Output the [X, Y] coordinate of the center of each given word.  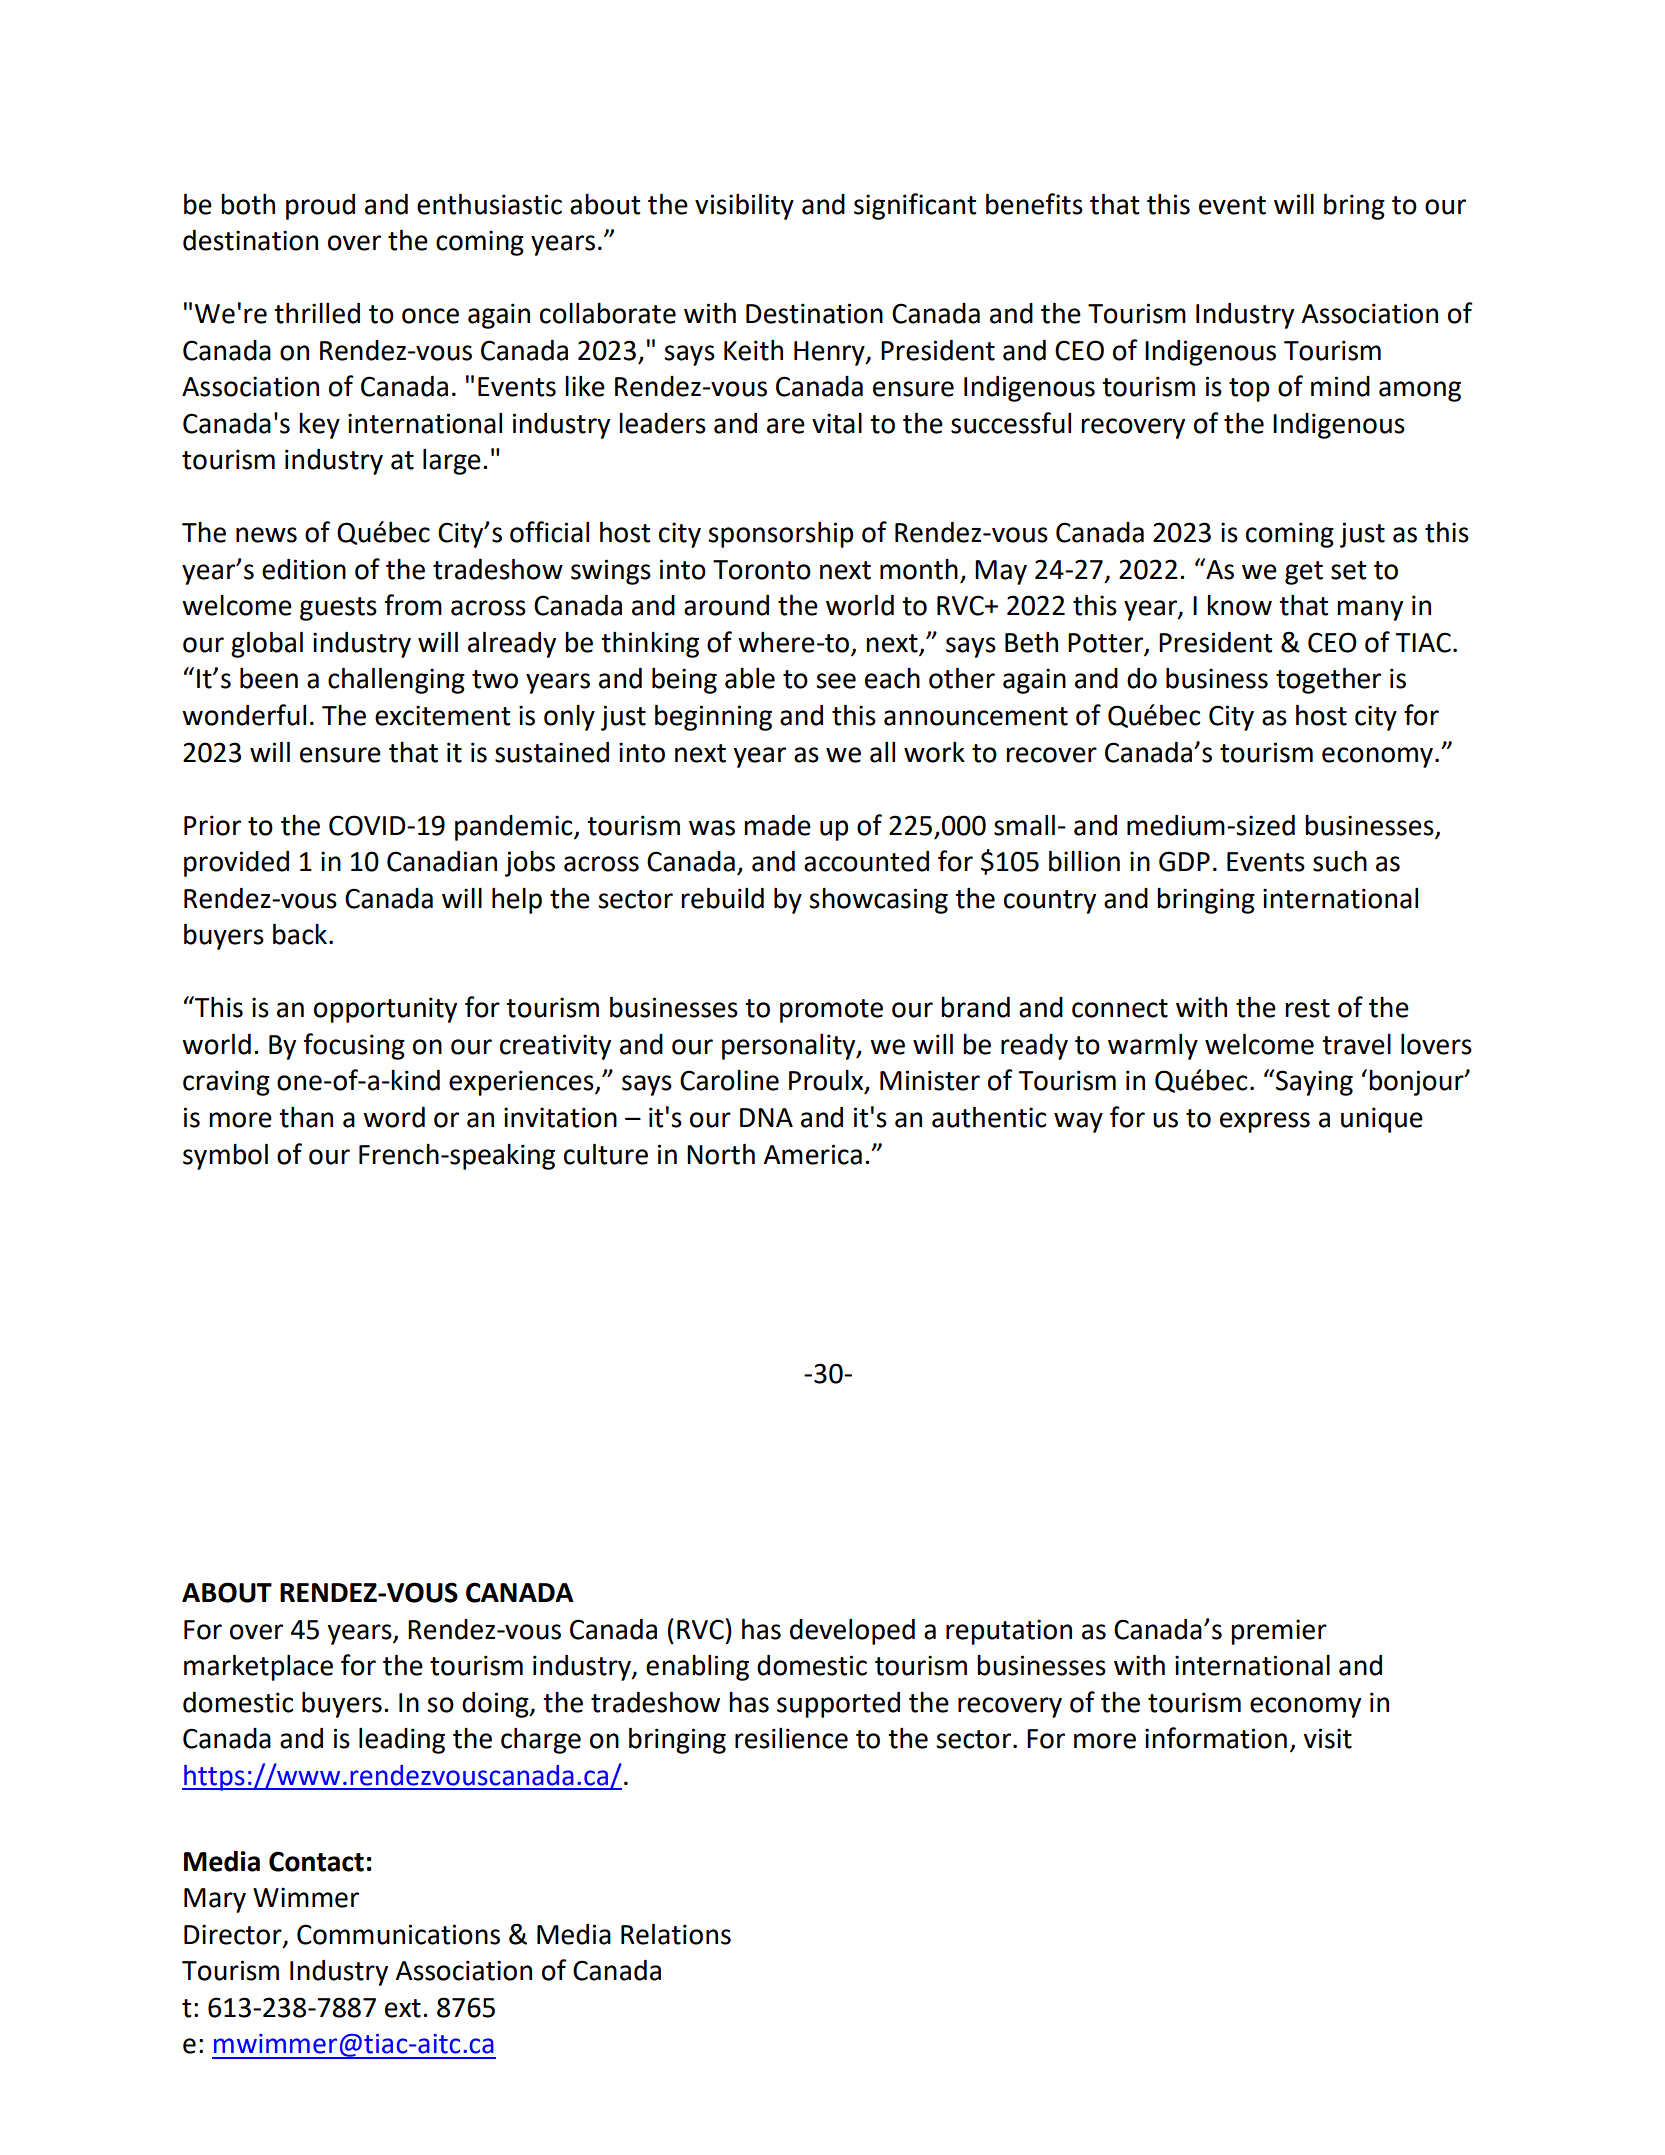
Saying [1314, 1083]
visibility [744, 206]
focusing [354, 1046]
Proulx [827, 1081]
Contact [316, 1861]
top [1249, 390]
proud [320, 207]
